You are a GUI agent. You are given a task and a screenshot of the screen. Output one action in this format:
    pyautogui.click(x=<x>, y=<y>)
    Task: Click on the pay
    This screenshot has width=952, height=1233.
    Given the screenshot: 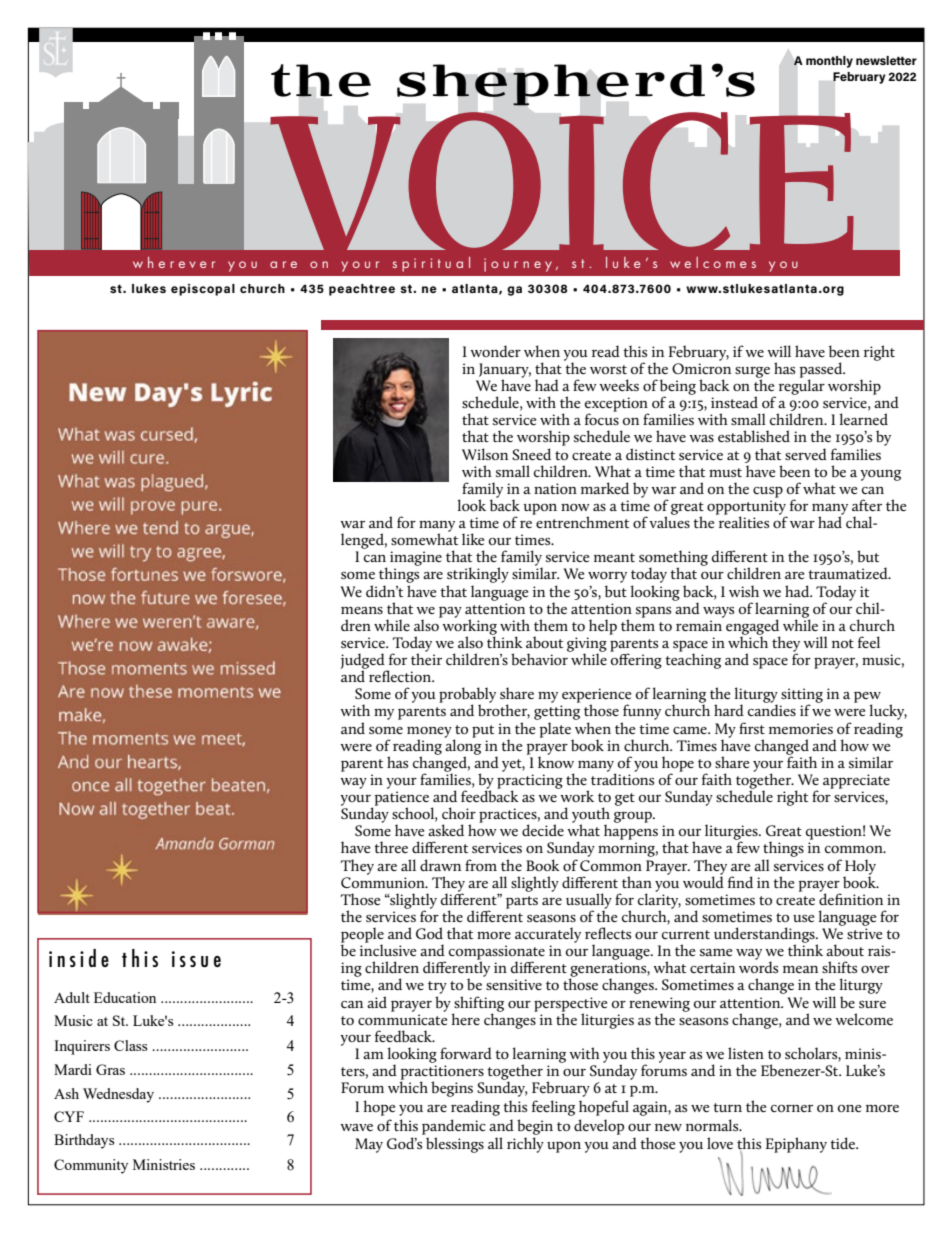 What is the action you would take?
    pyautogui.click(x=450, y=612)
